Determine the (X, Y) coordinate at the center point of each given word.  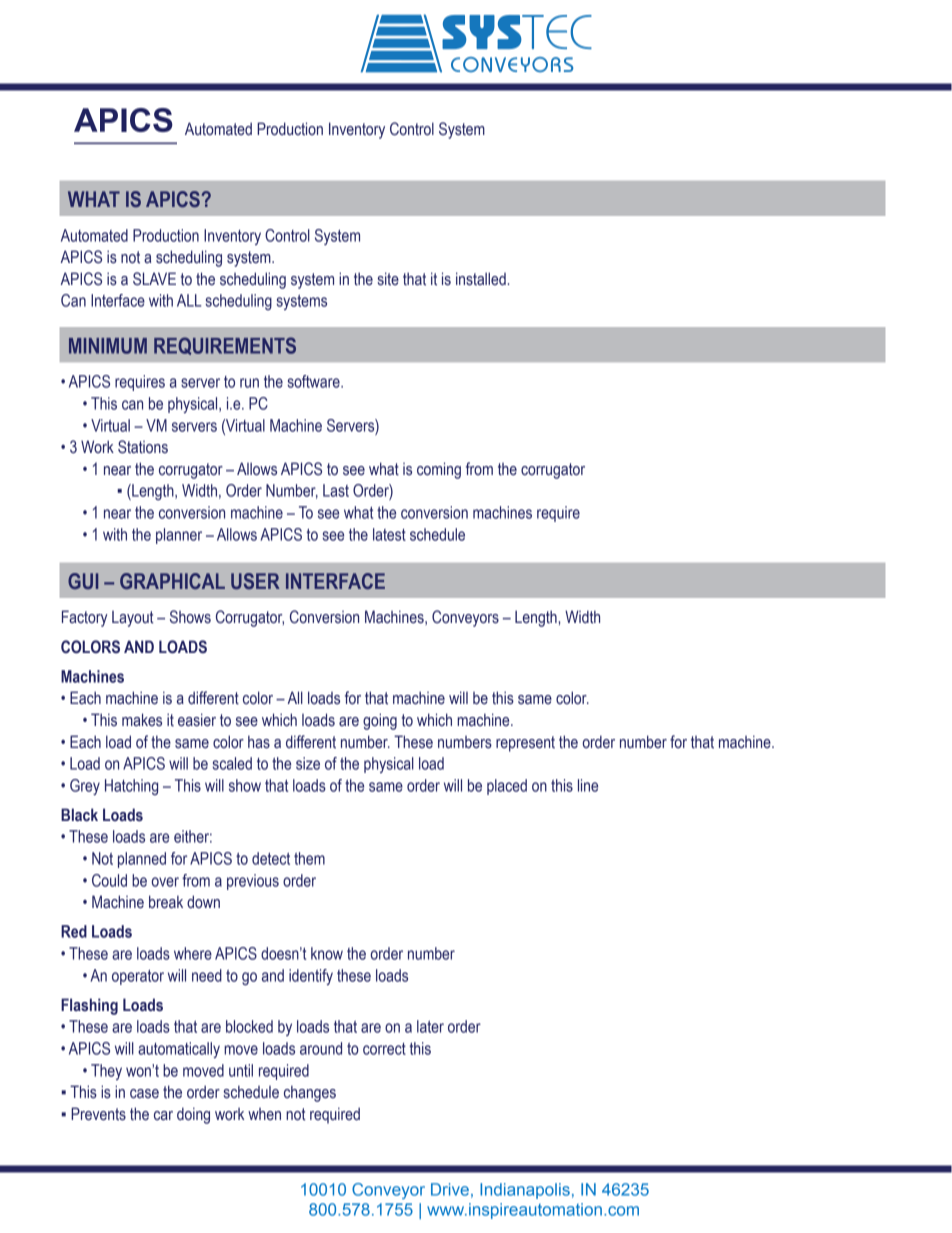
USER (255, 581)
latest (389, 534)
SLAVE (154, 279)
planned (142, 860)
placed (507, 787)
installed (481, 279)
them (309, 858)
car (163, 1116)
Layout (133, 619)
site (388, 279)
